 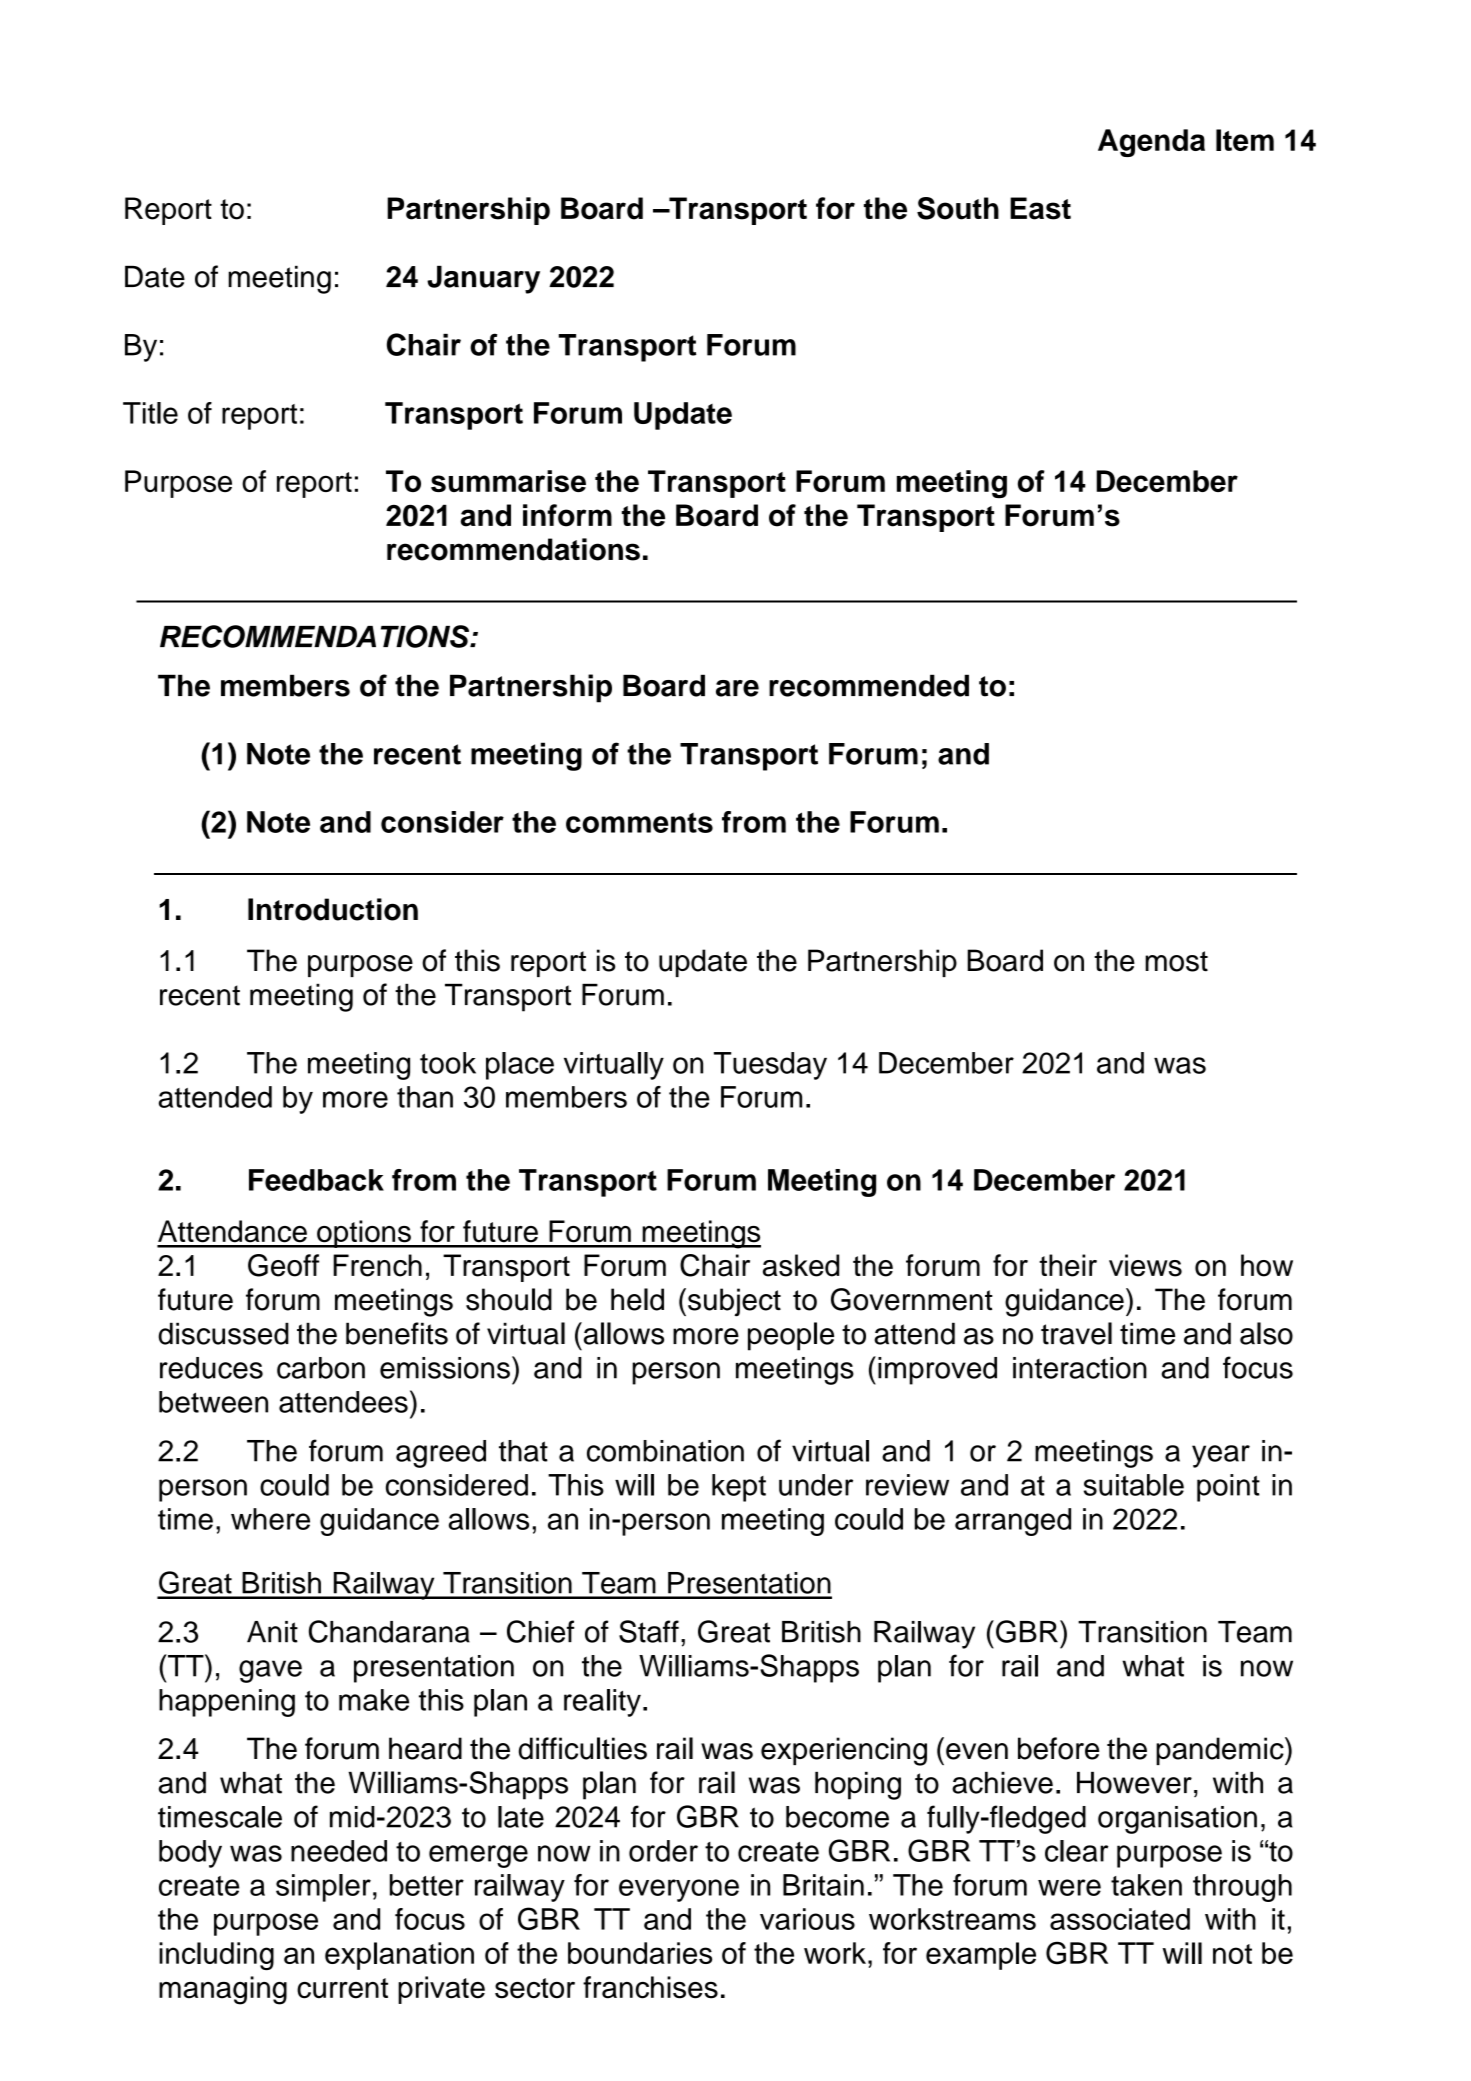 What do you see at coordinates (321, 1368) in the screenshot?
I see `carbon` at bounding box center [321, 1368].
